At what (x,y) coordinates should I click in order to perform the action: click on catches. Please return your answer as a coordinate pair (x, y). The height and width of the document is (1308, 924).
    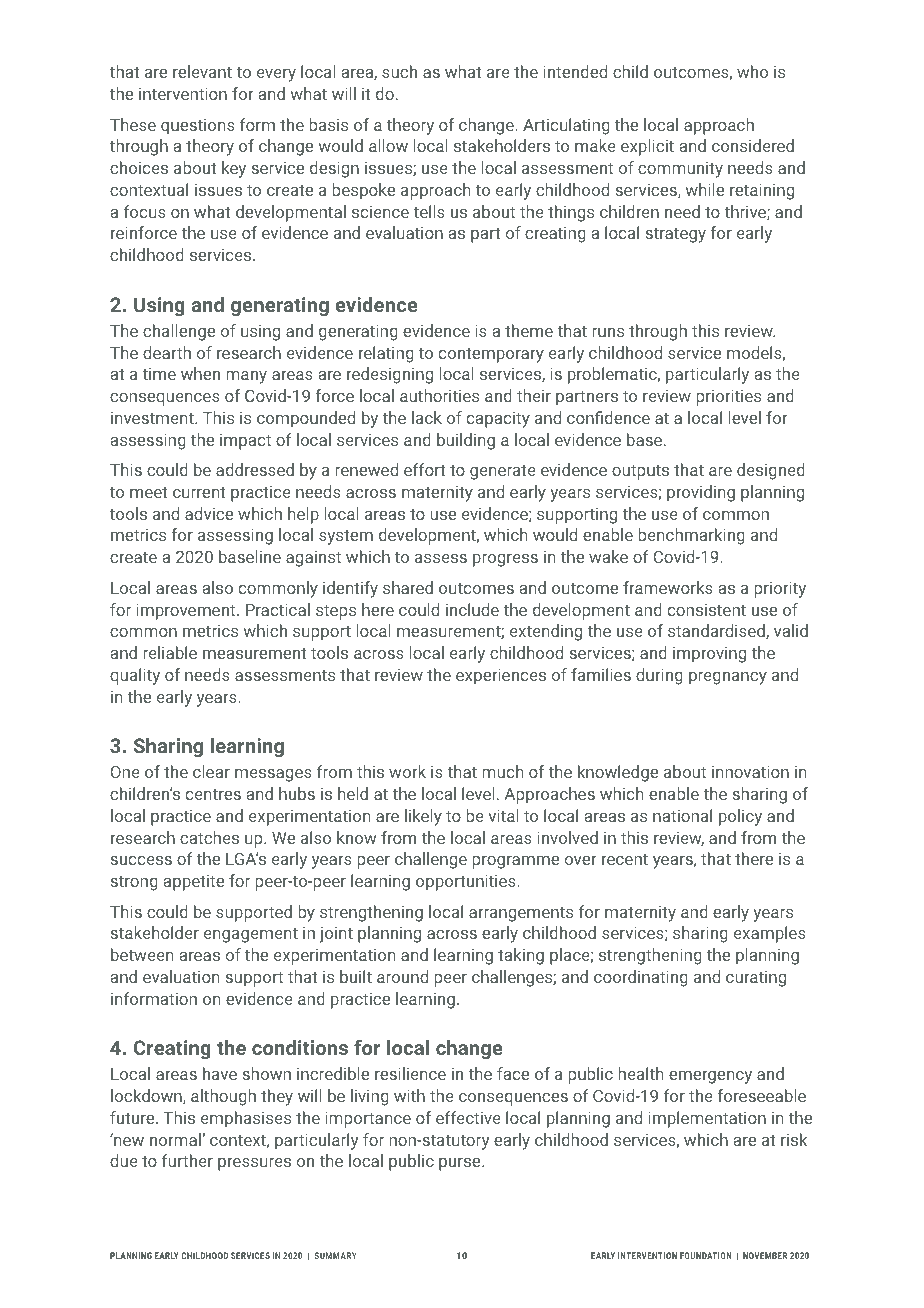
    Looking at the image, I should click on (209, 837).
